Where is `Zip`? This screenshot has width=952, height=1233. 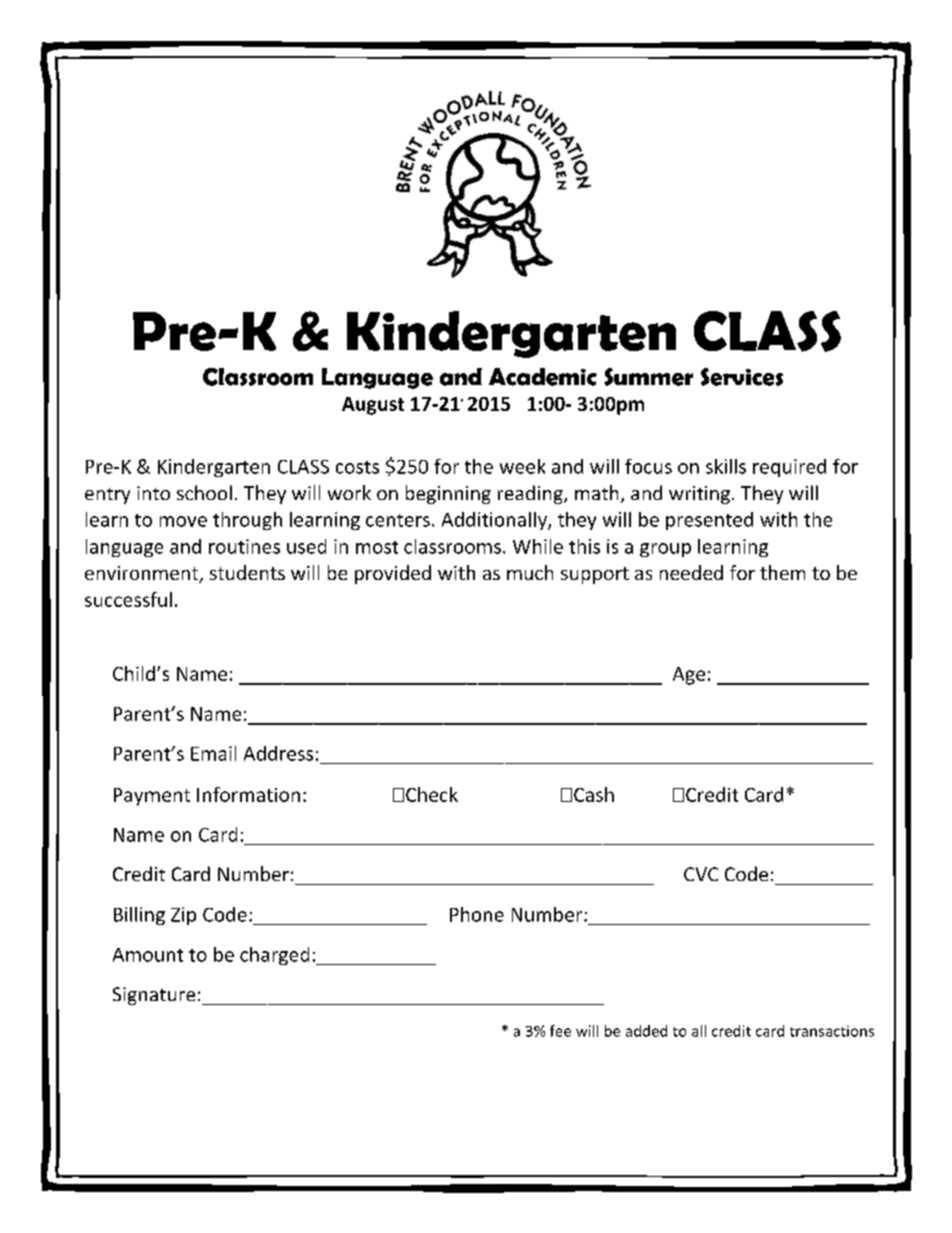
Zip is located at coordinates (183, 916).
